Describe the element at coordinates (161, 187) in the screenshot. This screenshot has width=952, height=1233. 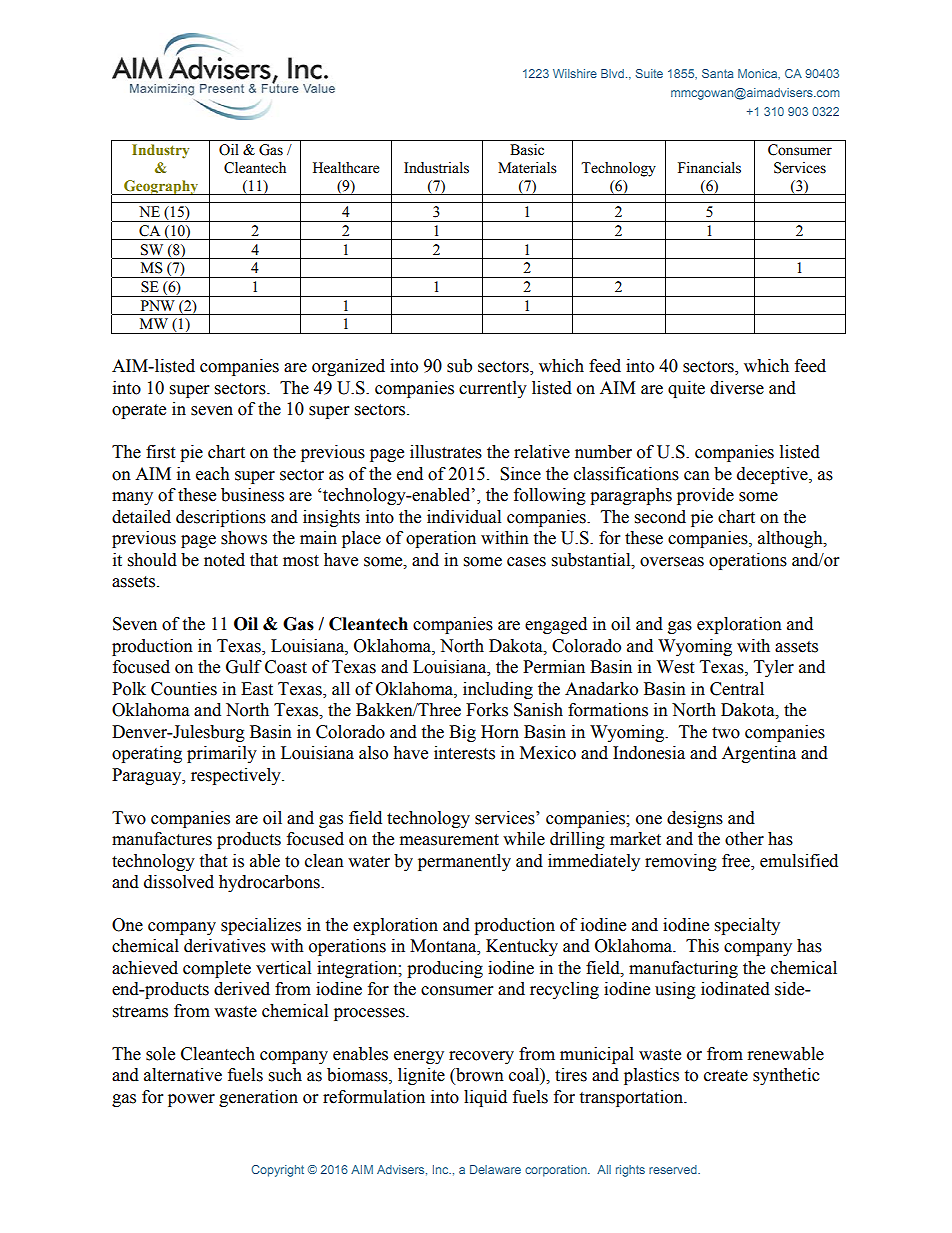
I see `Geography` at that location.
